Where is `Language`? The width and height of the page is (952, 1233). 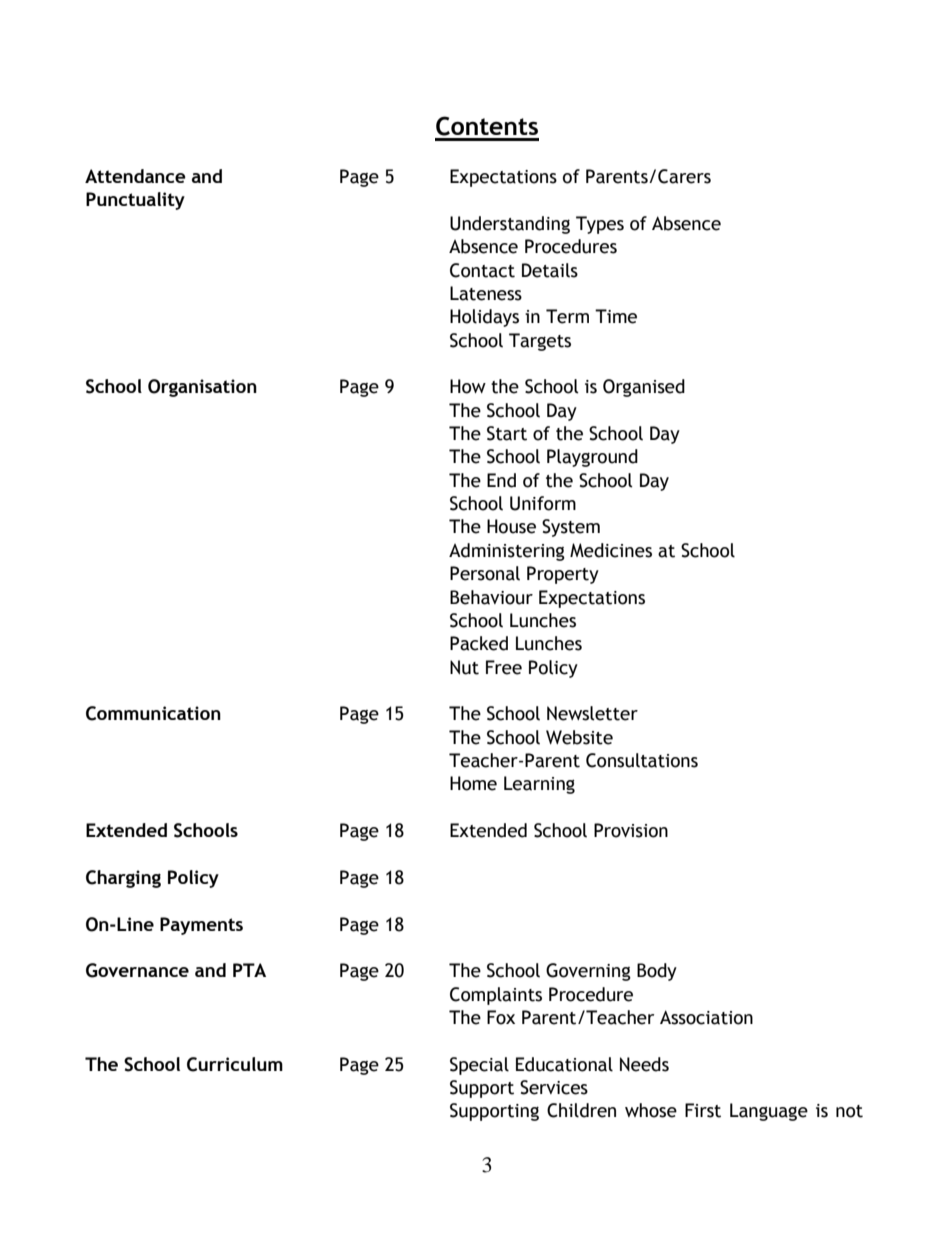 Language is located at coordinates (769, 1112).
